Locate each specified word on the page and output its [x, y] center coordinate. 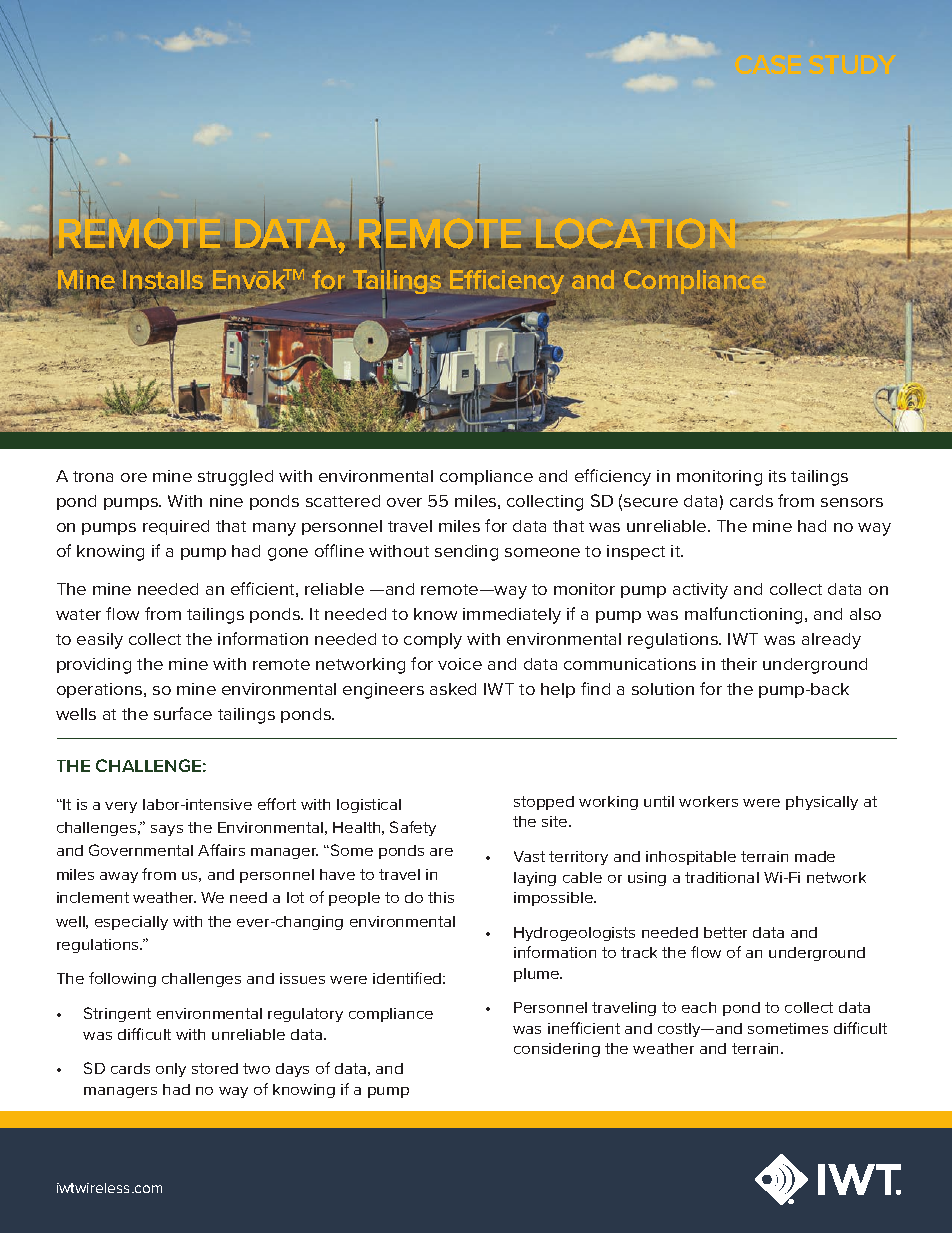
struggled [235, 478]
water [78, 614]
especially [131, 923]
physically [822, 803]
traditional [722, 877]
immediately [512, 616]
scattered [343, 501]
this [441, 897]
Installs [163, 281]
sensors [852, 502]
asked [453, 689]
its [777, 476]
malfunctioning [743, 615]
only [171, 1070]
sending [466, 553]
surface [183, 713]
